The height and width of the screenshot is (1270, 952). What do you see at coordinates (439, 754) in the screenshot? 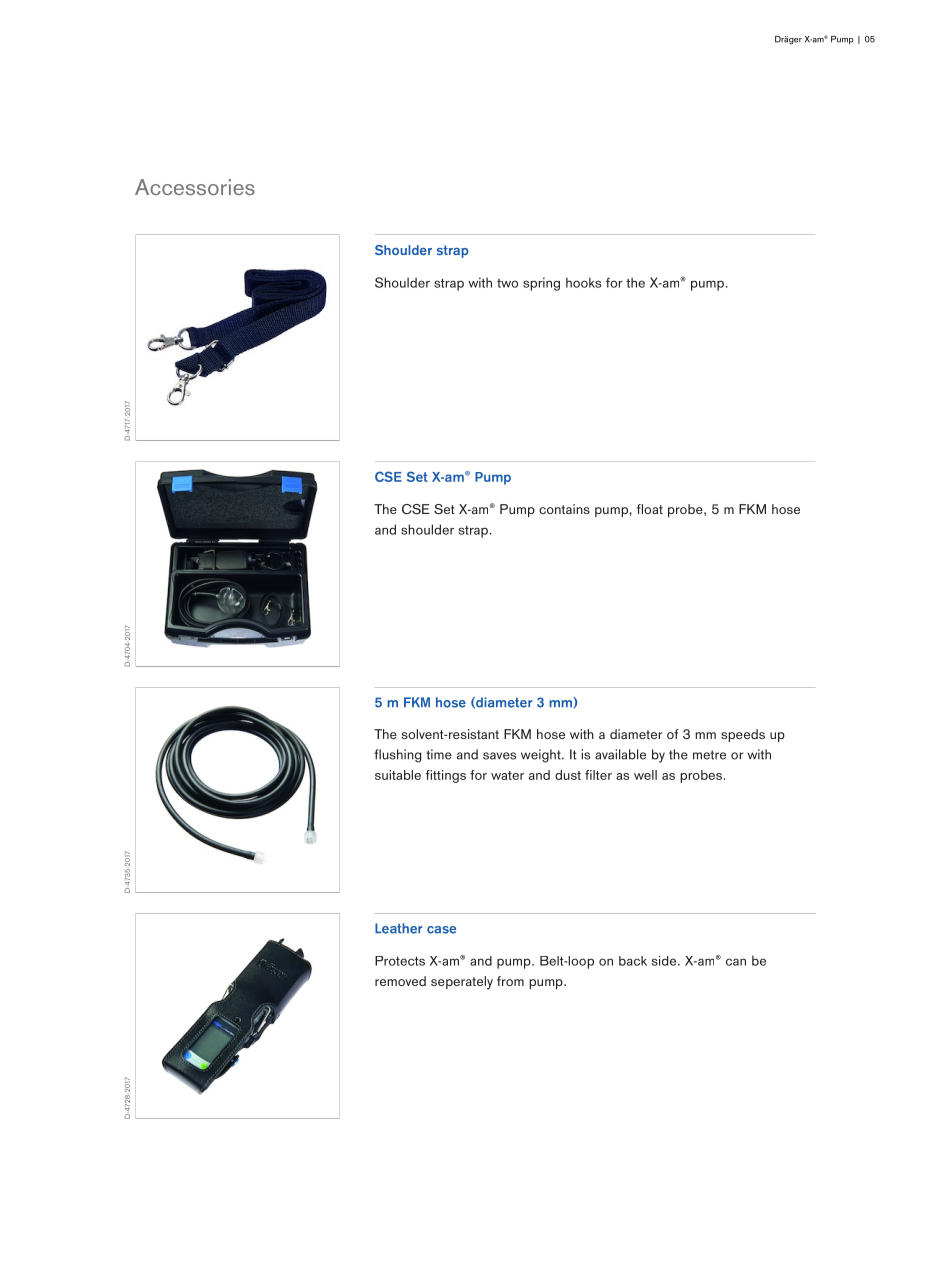
I see `time` at bounding box center [439, 754].
